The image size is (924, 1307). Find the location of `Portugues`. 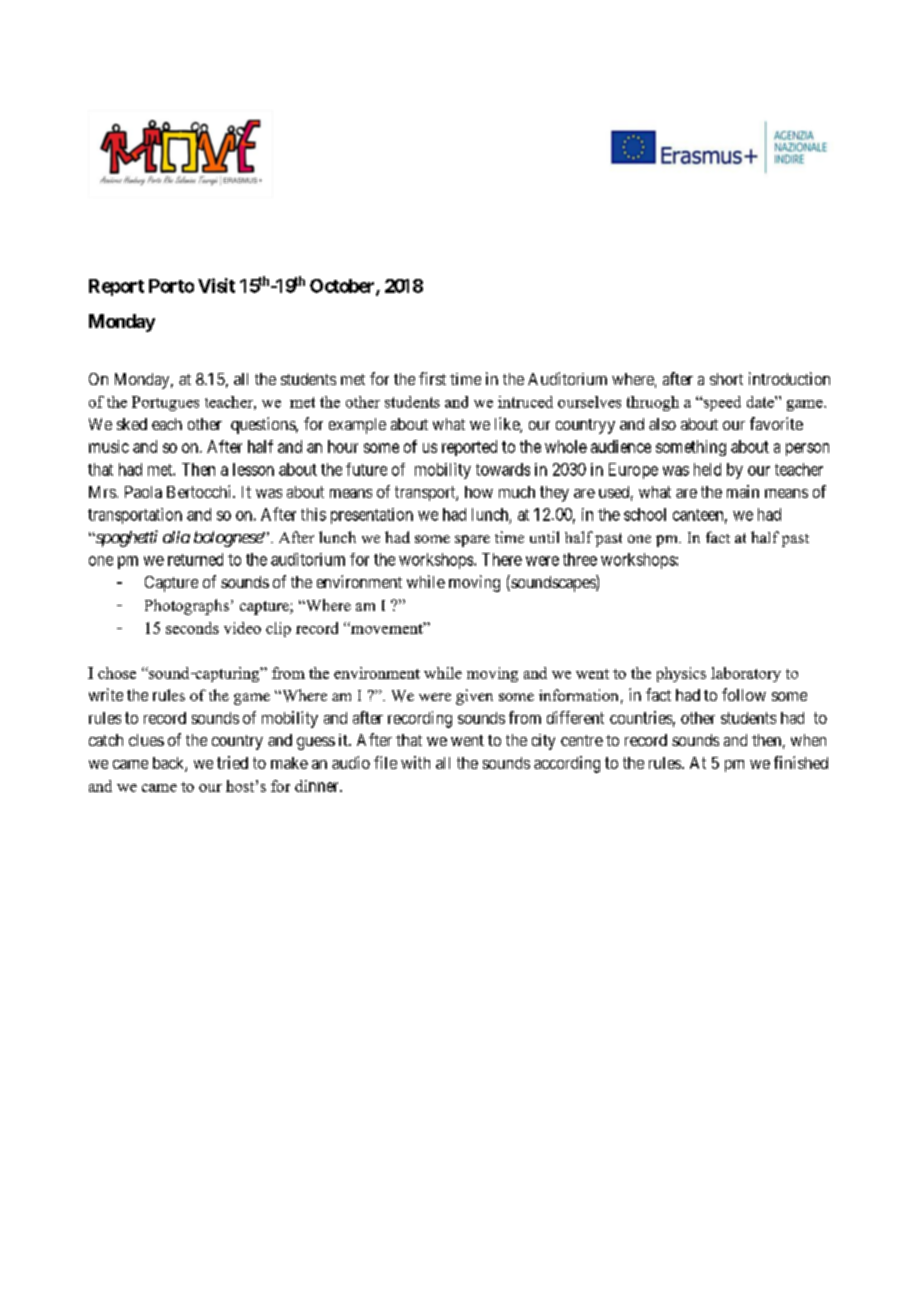

Portugues is located at coordinates (165, 403).
